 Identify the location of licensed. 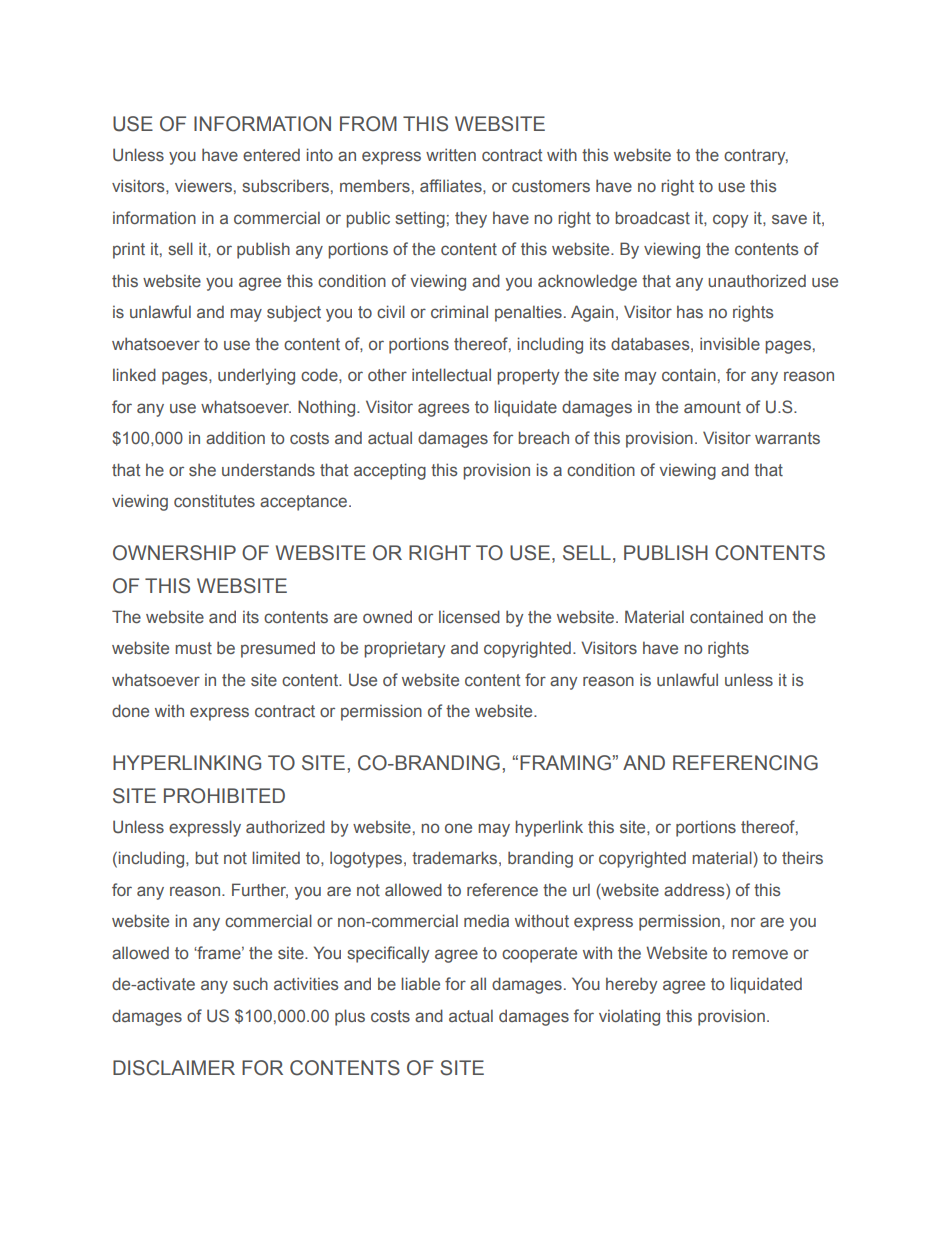
(469, 616).
